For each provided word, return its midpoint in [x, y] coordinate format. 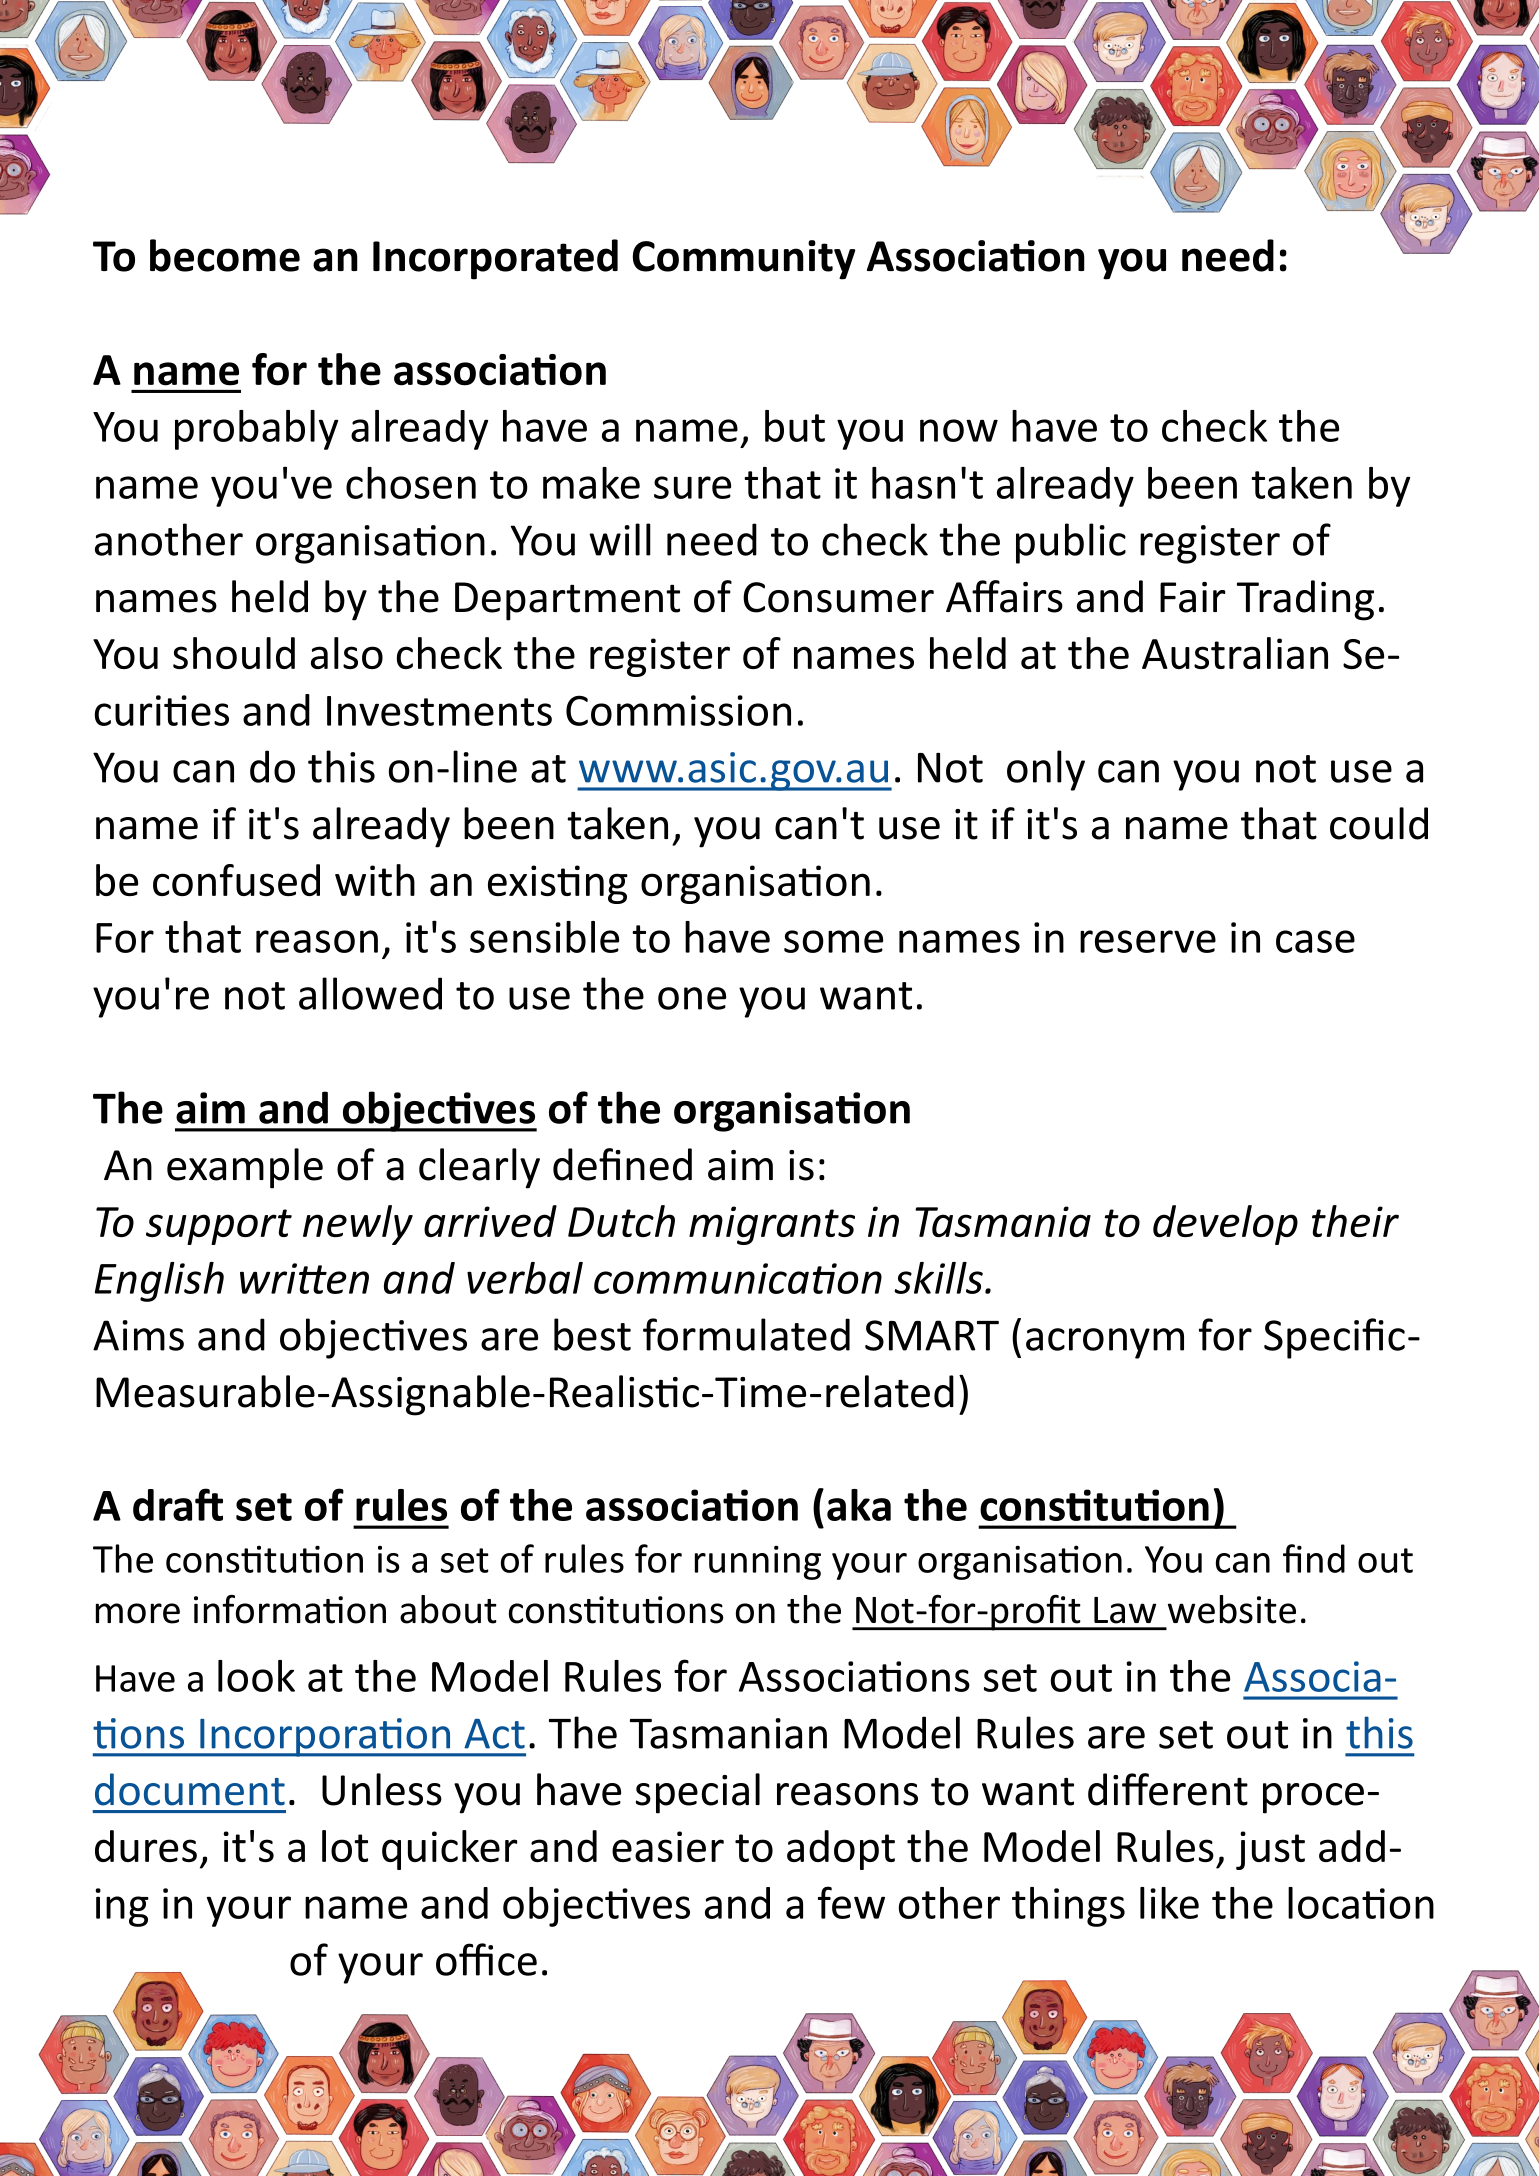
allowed [370, 993]
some [833, 941]
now [959, 430]
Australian [1235, 653]
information [290, 1609]
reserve [1148, 941]
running [758, 1562]
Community [744, 260]
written [304, 1278]
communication [738, 1278]
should [234, 653]
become [225, 255]
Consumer [838, 597]
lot [345, 1846]
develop [1225, 1225]
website [1232, 1609]
